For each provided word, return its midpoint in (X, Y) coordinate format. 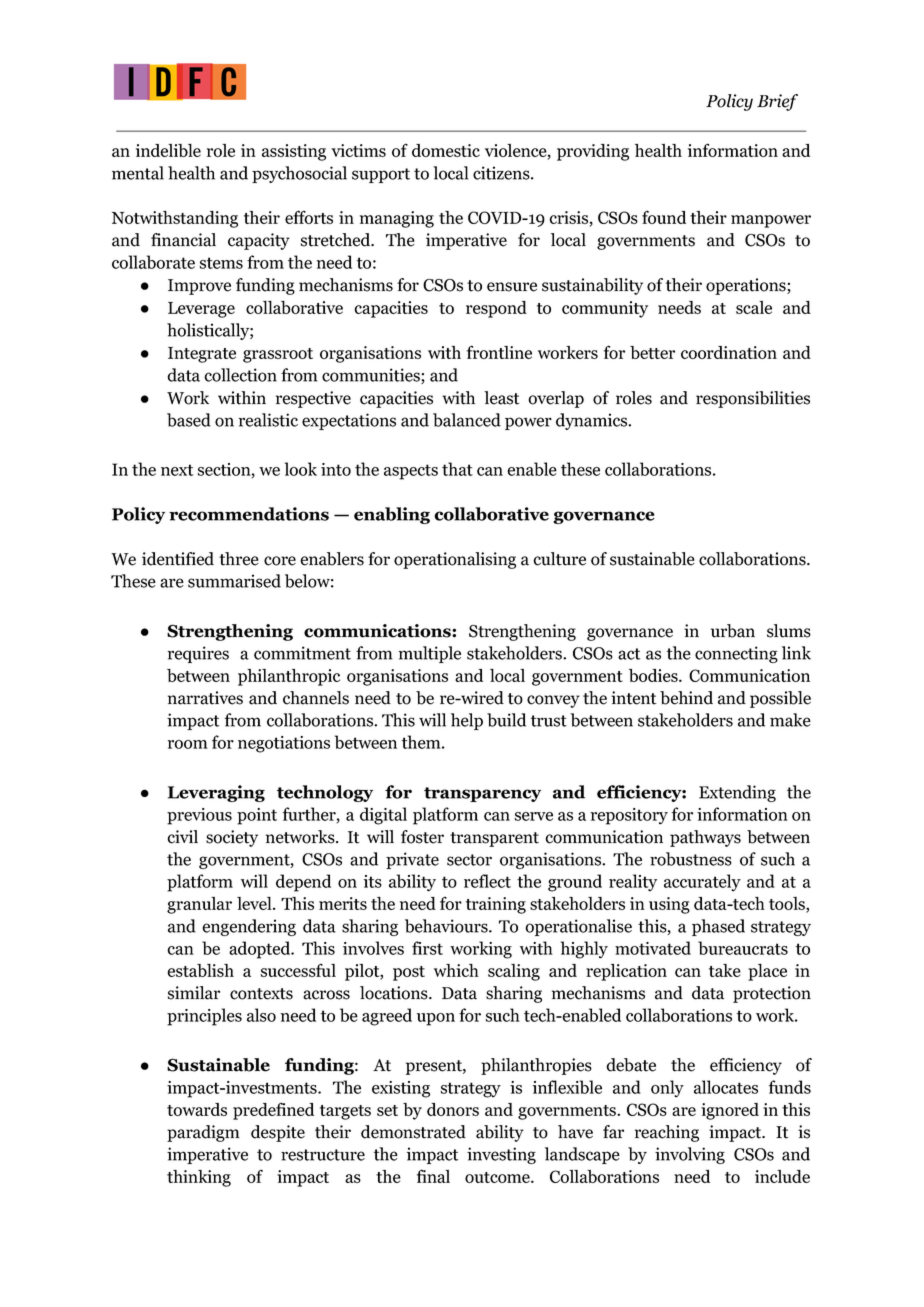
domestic (446, 150)
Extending (737, 793)
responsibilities (753, 399)
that (457, 469)
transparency (482, 794)
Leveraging (216, 793)
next (177, 470)
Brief (777, 102)
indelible (168, 150)
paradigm (203, 1133)
